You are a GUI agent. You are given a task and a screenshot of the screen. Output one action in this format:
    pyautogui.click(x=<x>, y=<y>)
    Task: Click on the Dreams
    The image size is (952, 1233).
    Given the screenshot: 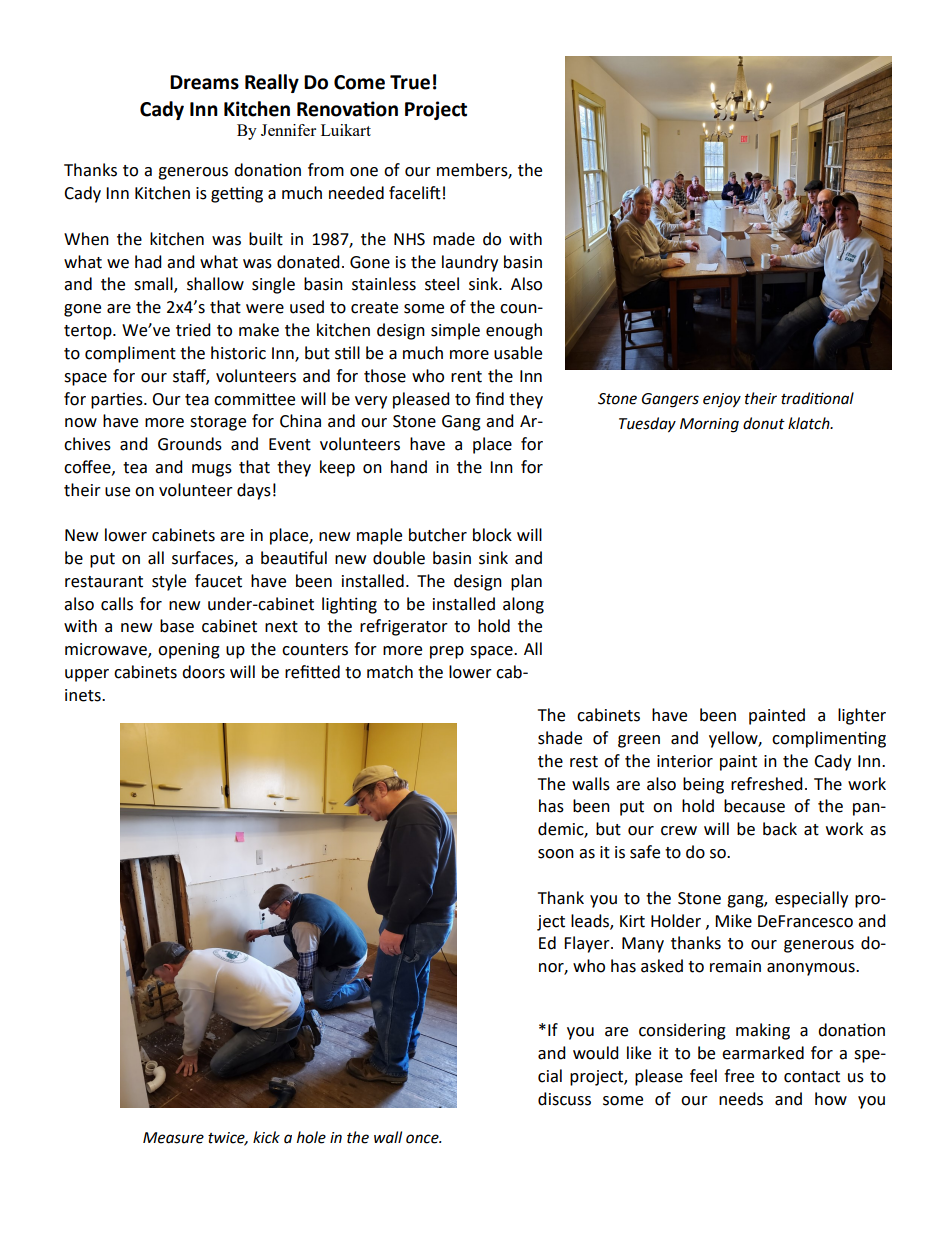 What is the action you would take?
    pyautogui.click(x=204, y=82)
